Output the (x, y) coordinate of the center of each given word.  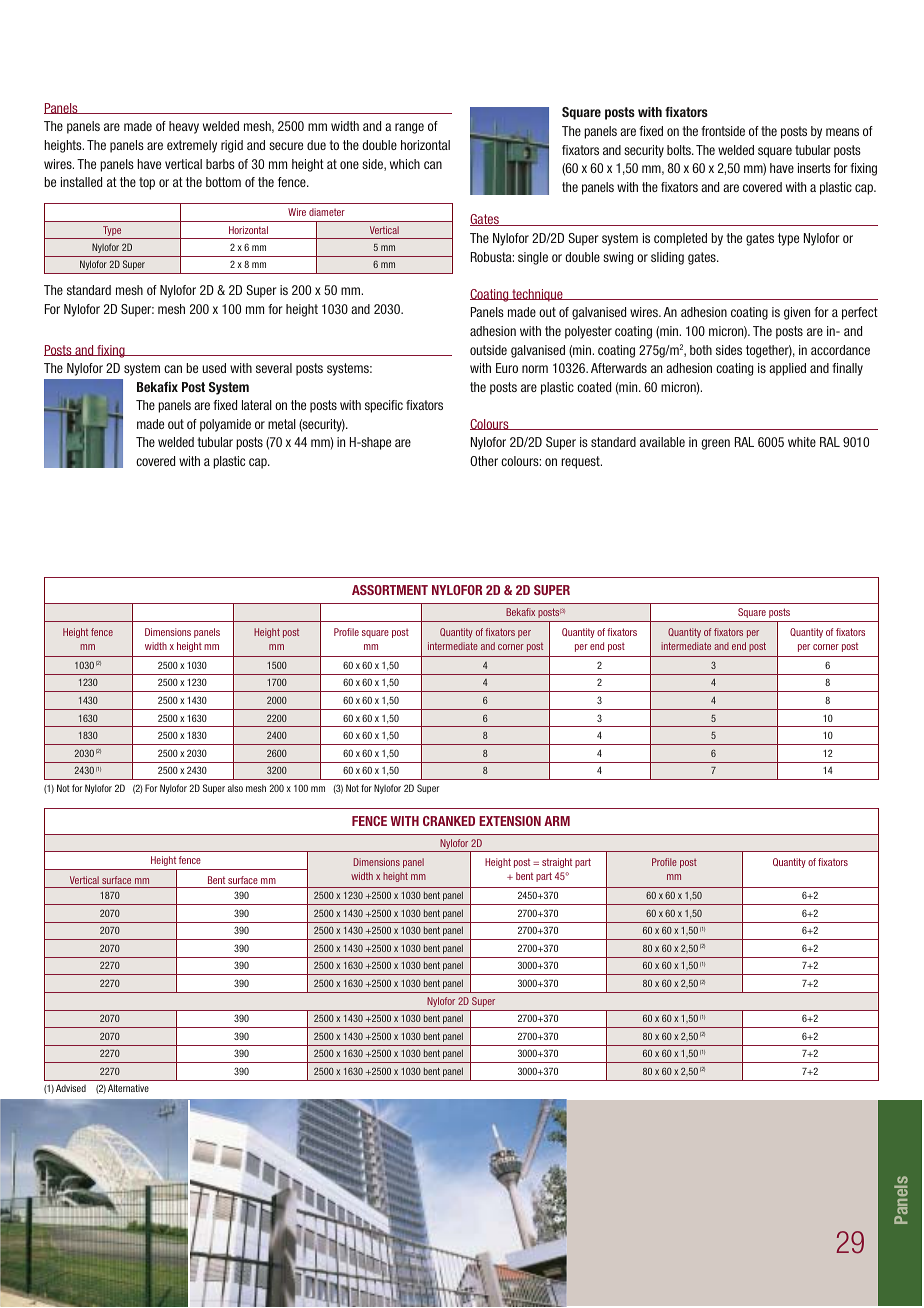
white (802, 442)
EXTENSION (510, 821)
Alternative (128, 1088)
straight (557, 863)
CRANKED (449, 821)
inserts (814, 168)
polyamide (225, 425)
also (235, 788)
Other (484, 461)
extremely (192, 146)
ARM (557, 821)
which (405, 164)
